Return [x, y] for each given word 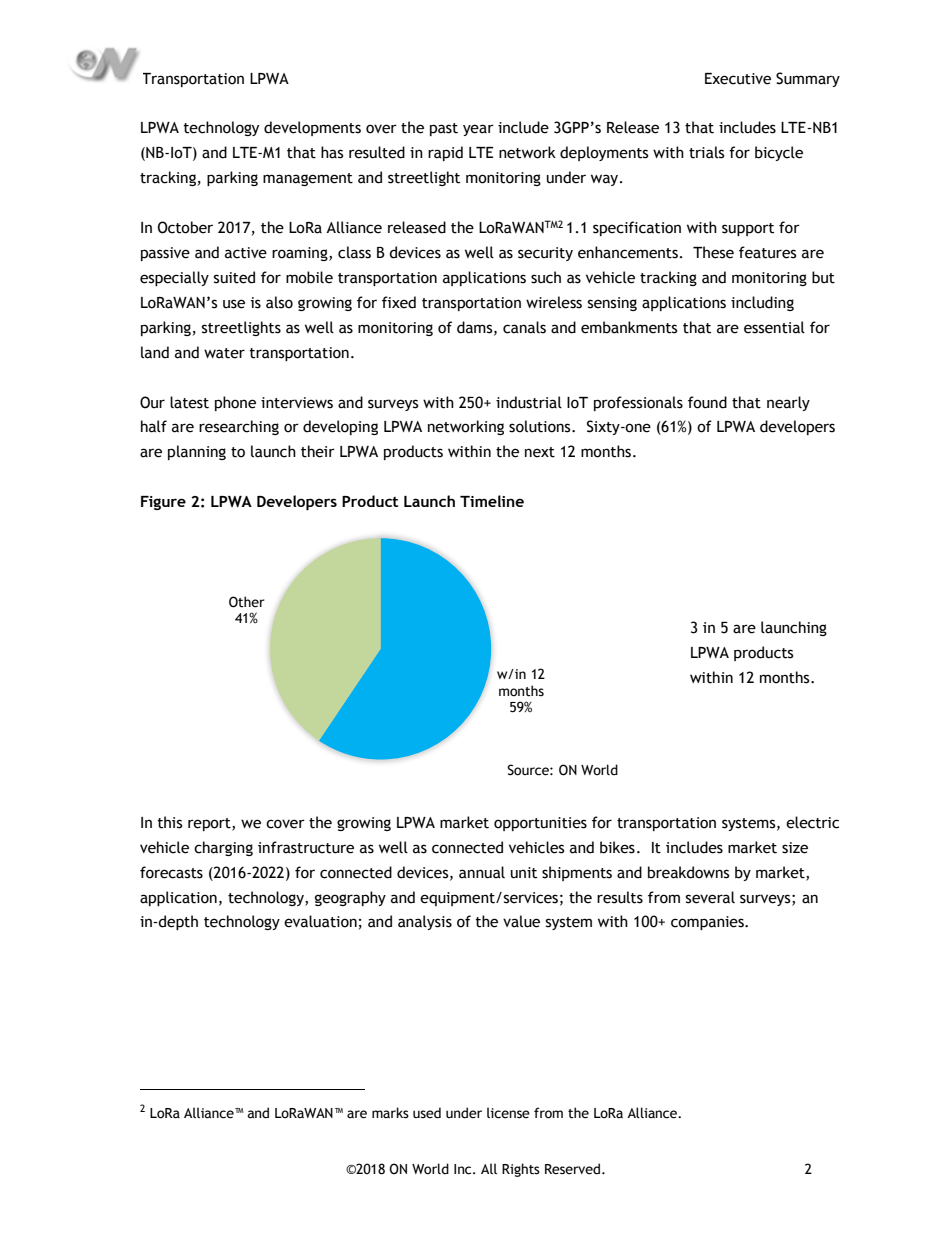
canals [524, 327]
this [169, 822]
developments [312, 128]
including [762, 303]
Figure [163, 503]
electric [812, 822]
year [478, 130]
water [224, 353]
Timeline [492, 501]
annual [482, 872]
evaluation [320, 921]
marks [390, 1113]
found [707, 402]
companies [708, 923]
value [521, 921]
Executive [738, 79]
